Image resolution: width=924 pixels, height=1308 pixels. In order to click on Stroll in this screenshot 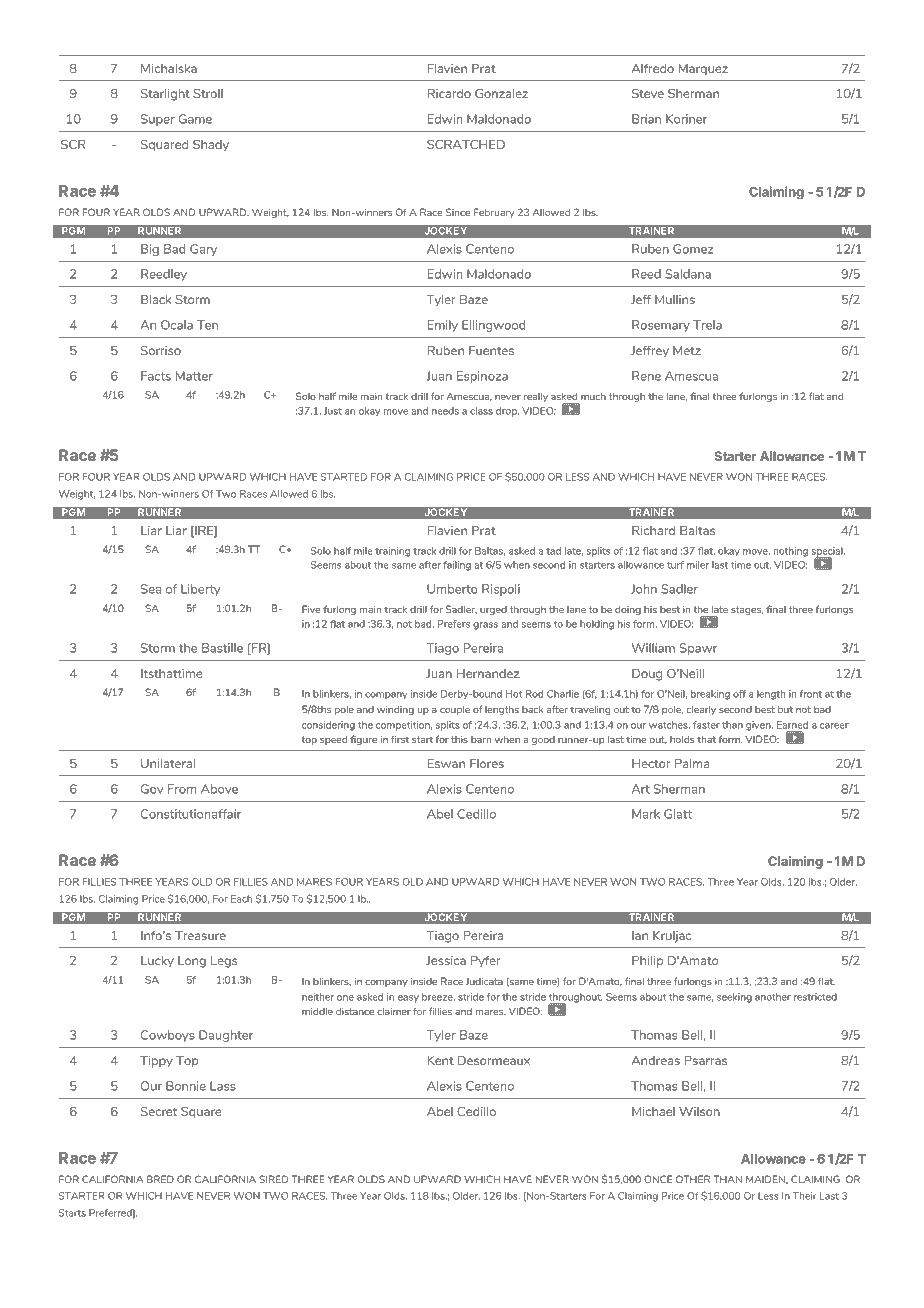, I will do `click(208, 93)`.
